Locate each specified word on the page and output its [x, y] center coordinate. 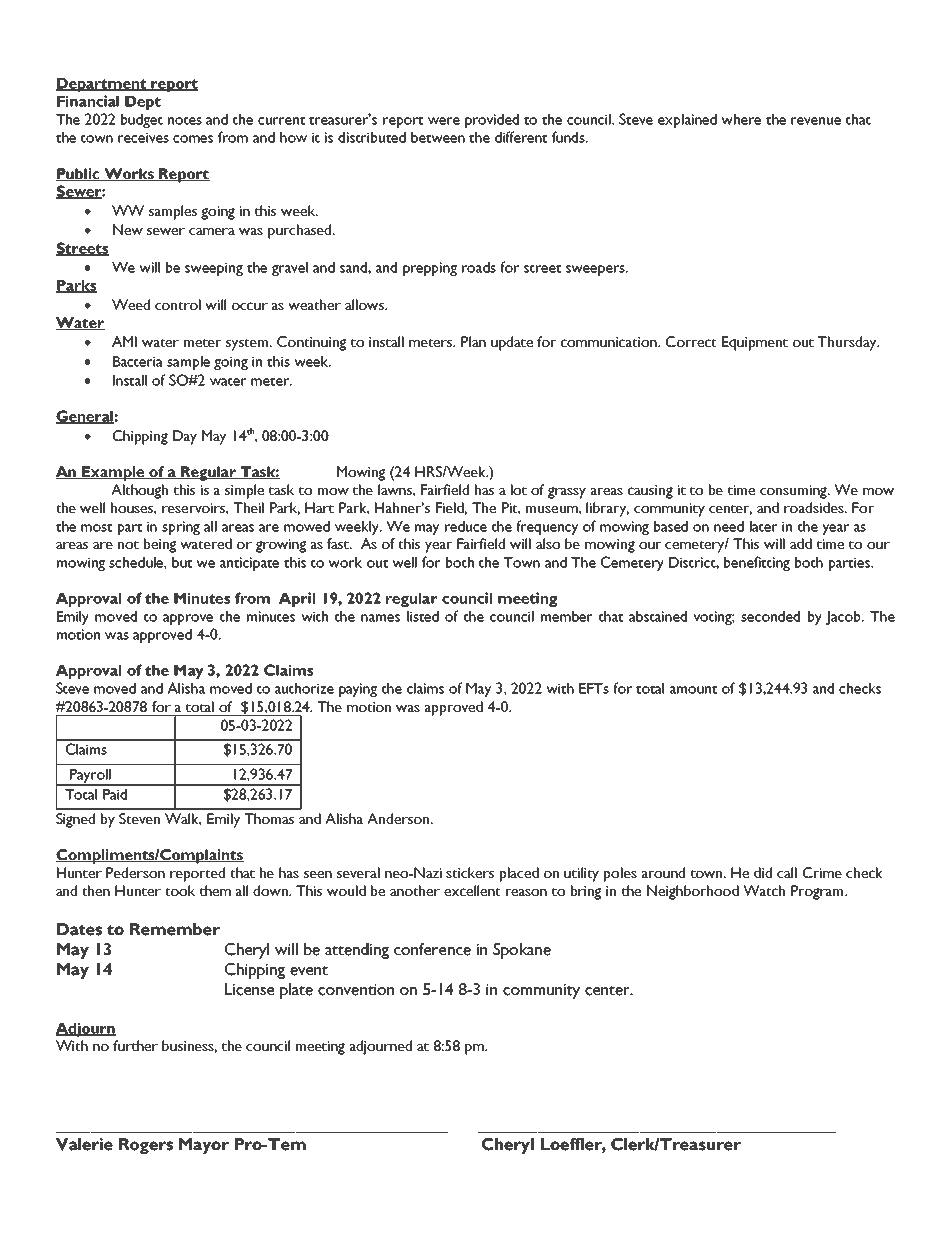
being [160, 545]
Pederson [135, 872]
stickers [470, 872]
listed [423, 616]
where [741, 119]
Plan [473, 341]
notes [185, 120]
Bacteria [138, 361]
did [763, 872]
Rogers [146, 1146]
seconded [770, 616]
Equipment [755, 343]
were [444, 121]
